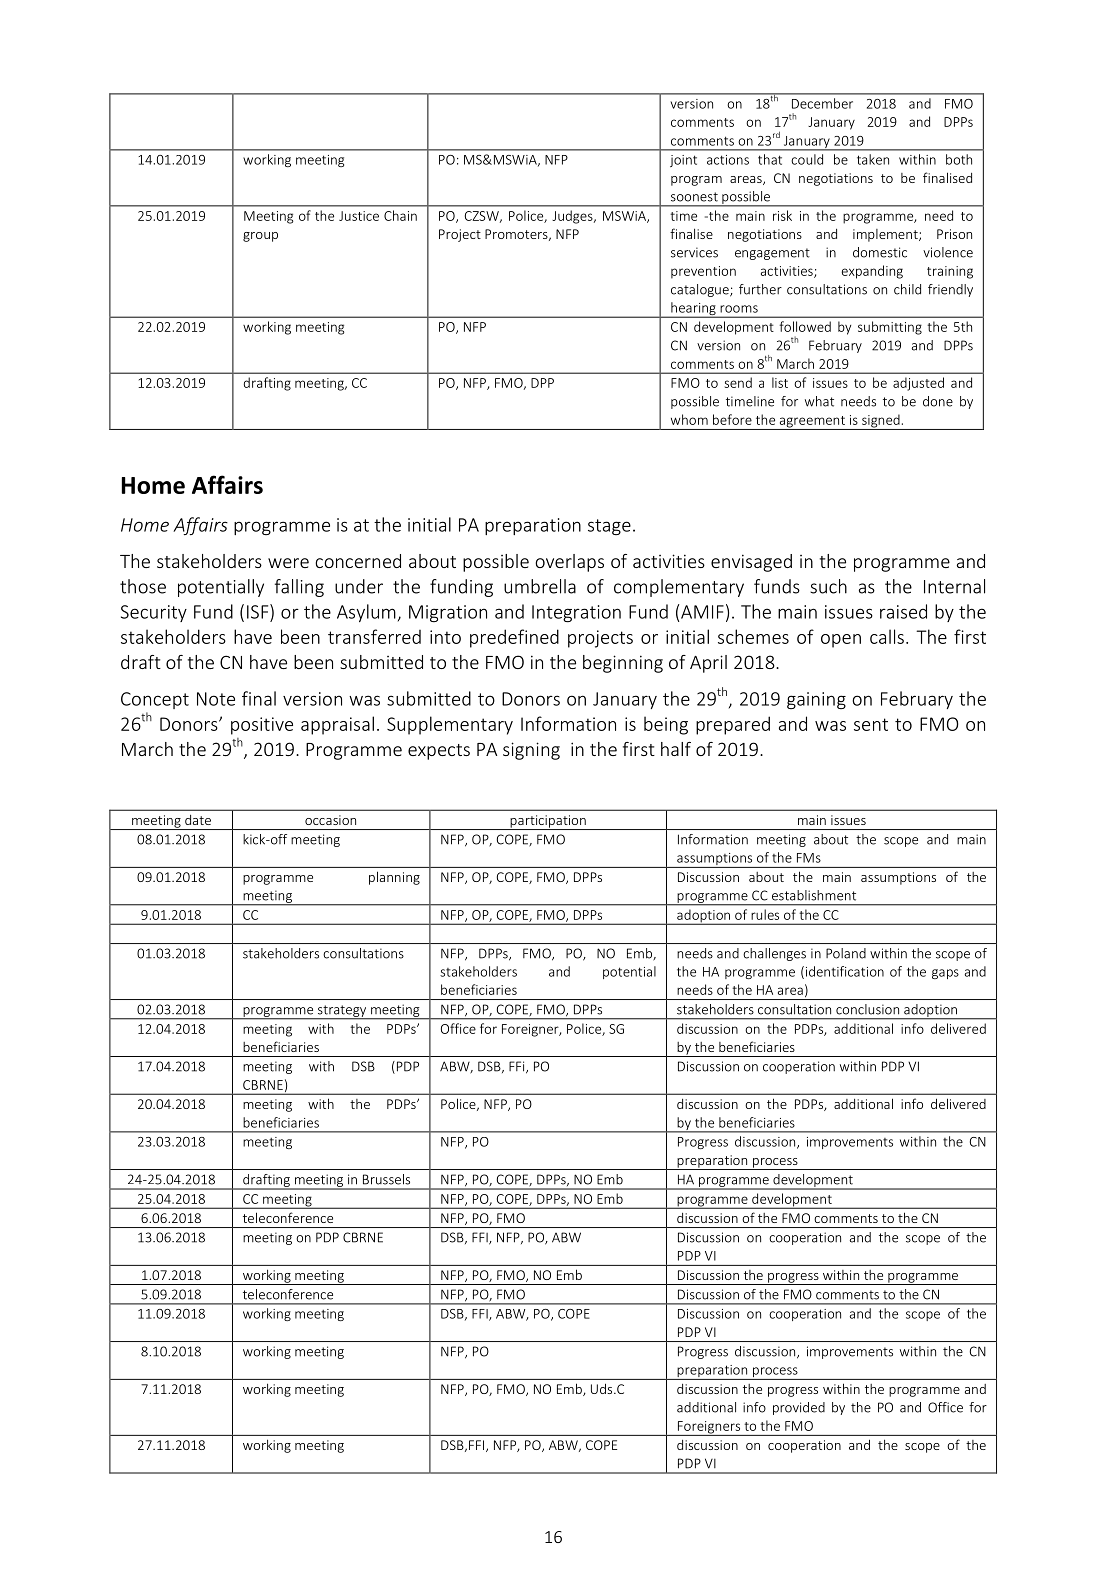 The image size is (1119, 1584). I want to click on ISF, so click(259, 611).
